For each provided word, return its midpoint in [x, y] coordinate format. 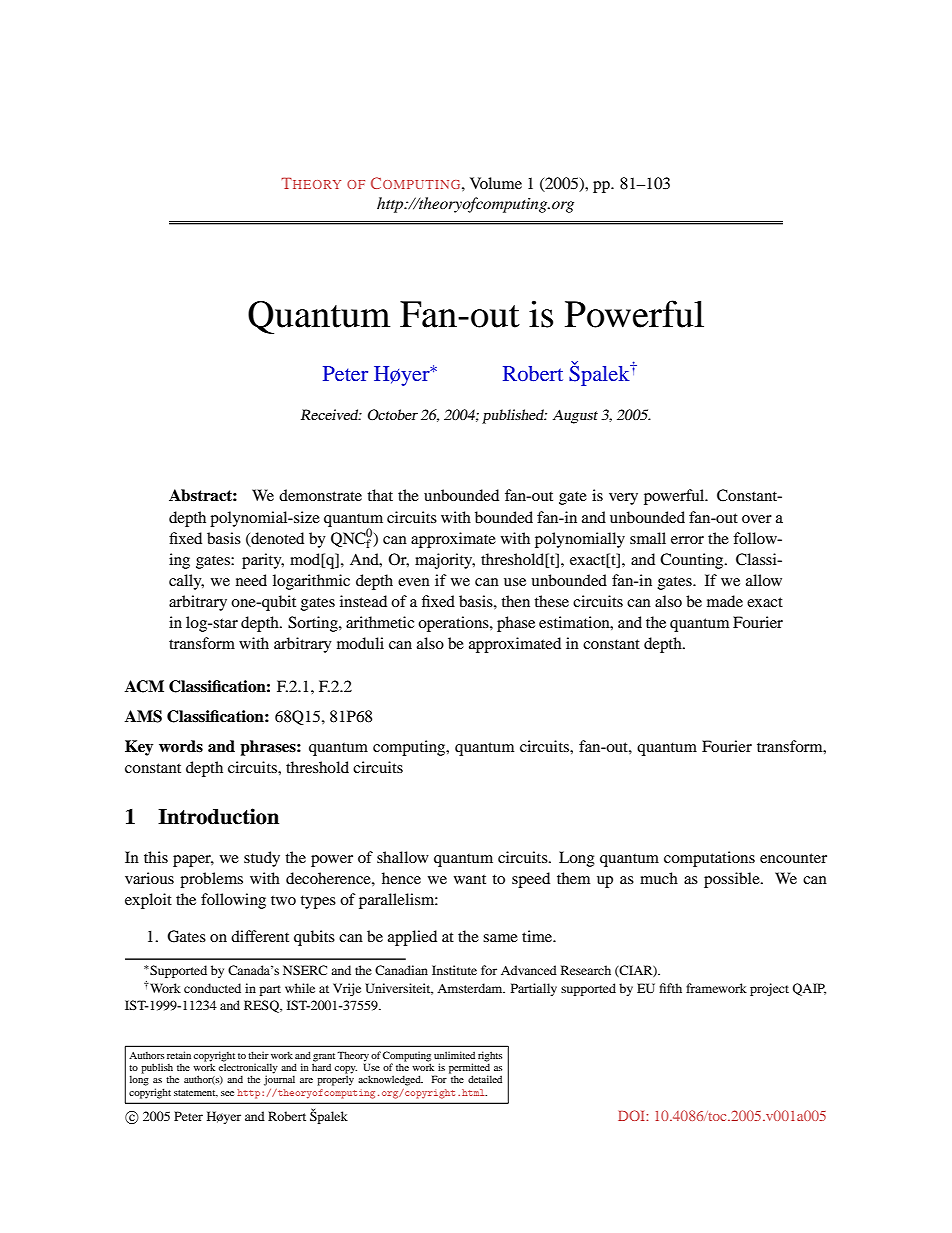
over [757, 519]
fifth [670, 988]
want [470, 879]
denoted [276, 539]
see [227, 1093]
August [575, 416]
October [393, 414]
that [380, 495]
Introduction [218, 816]
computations [709, 859]
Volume [496, 183]
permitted [470, 1068]
